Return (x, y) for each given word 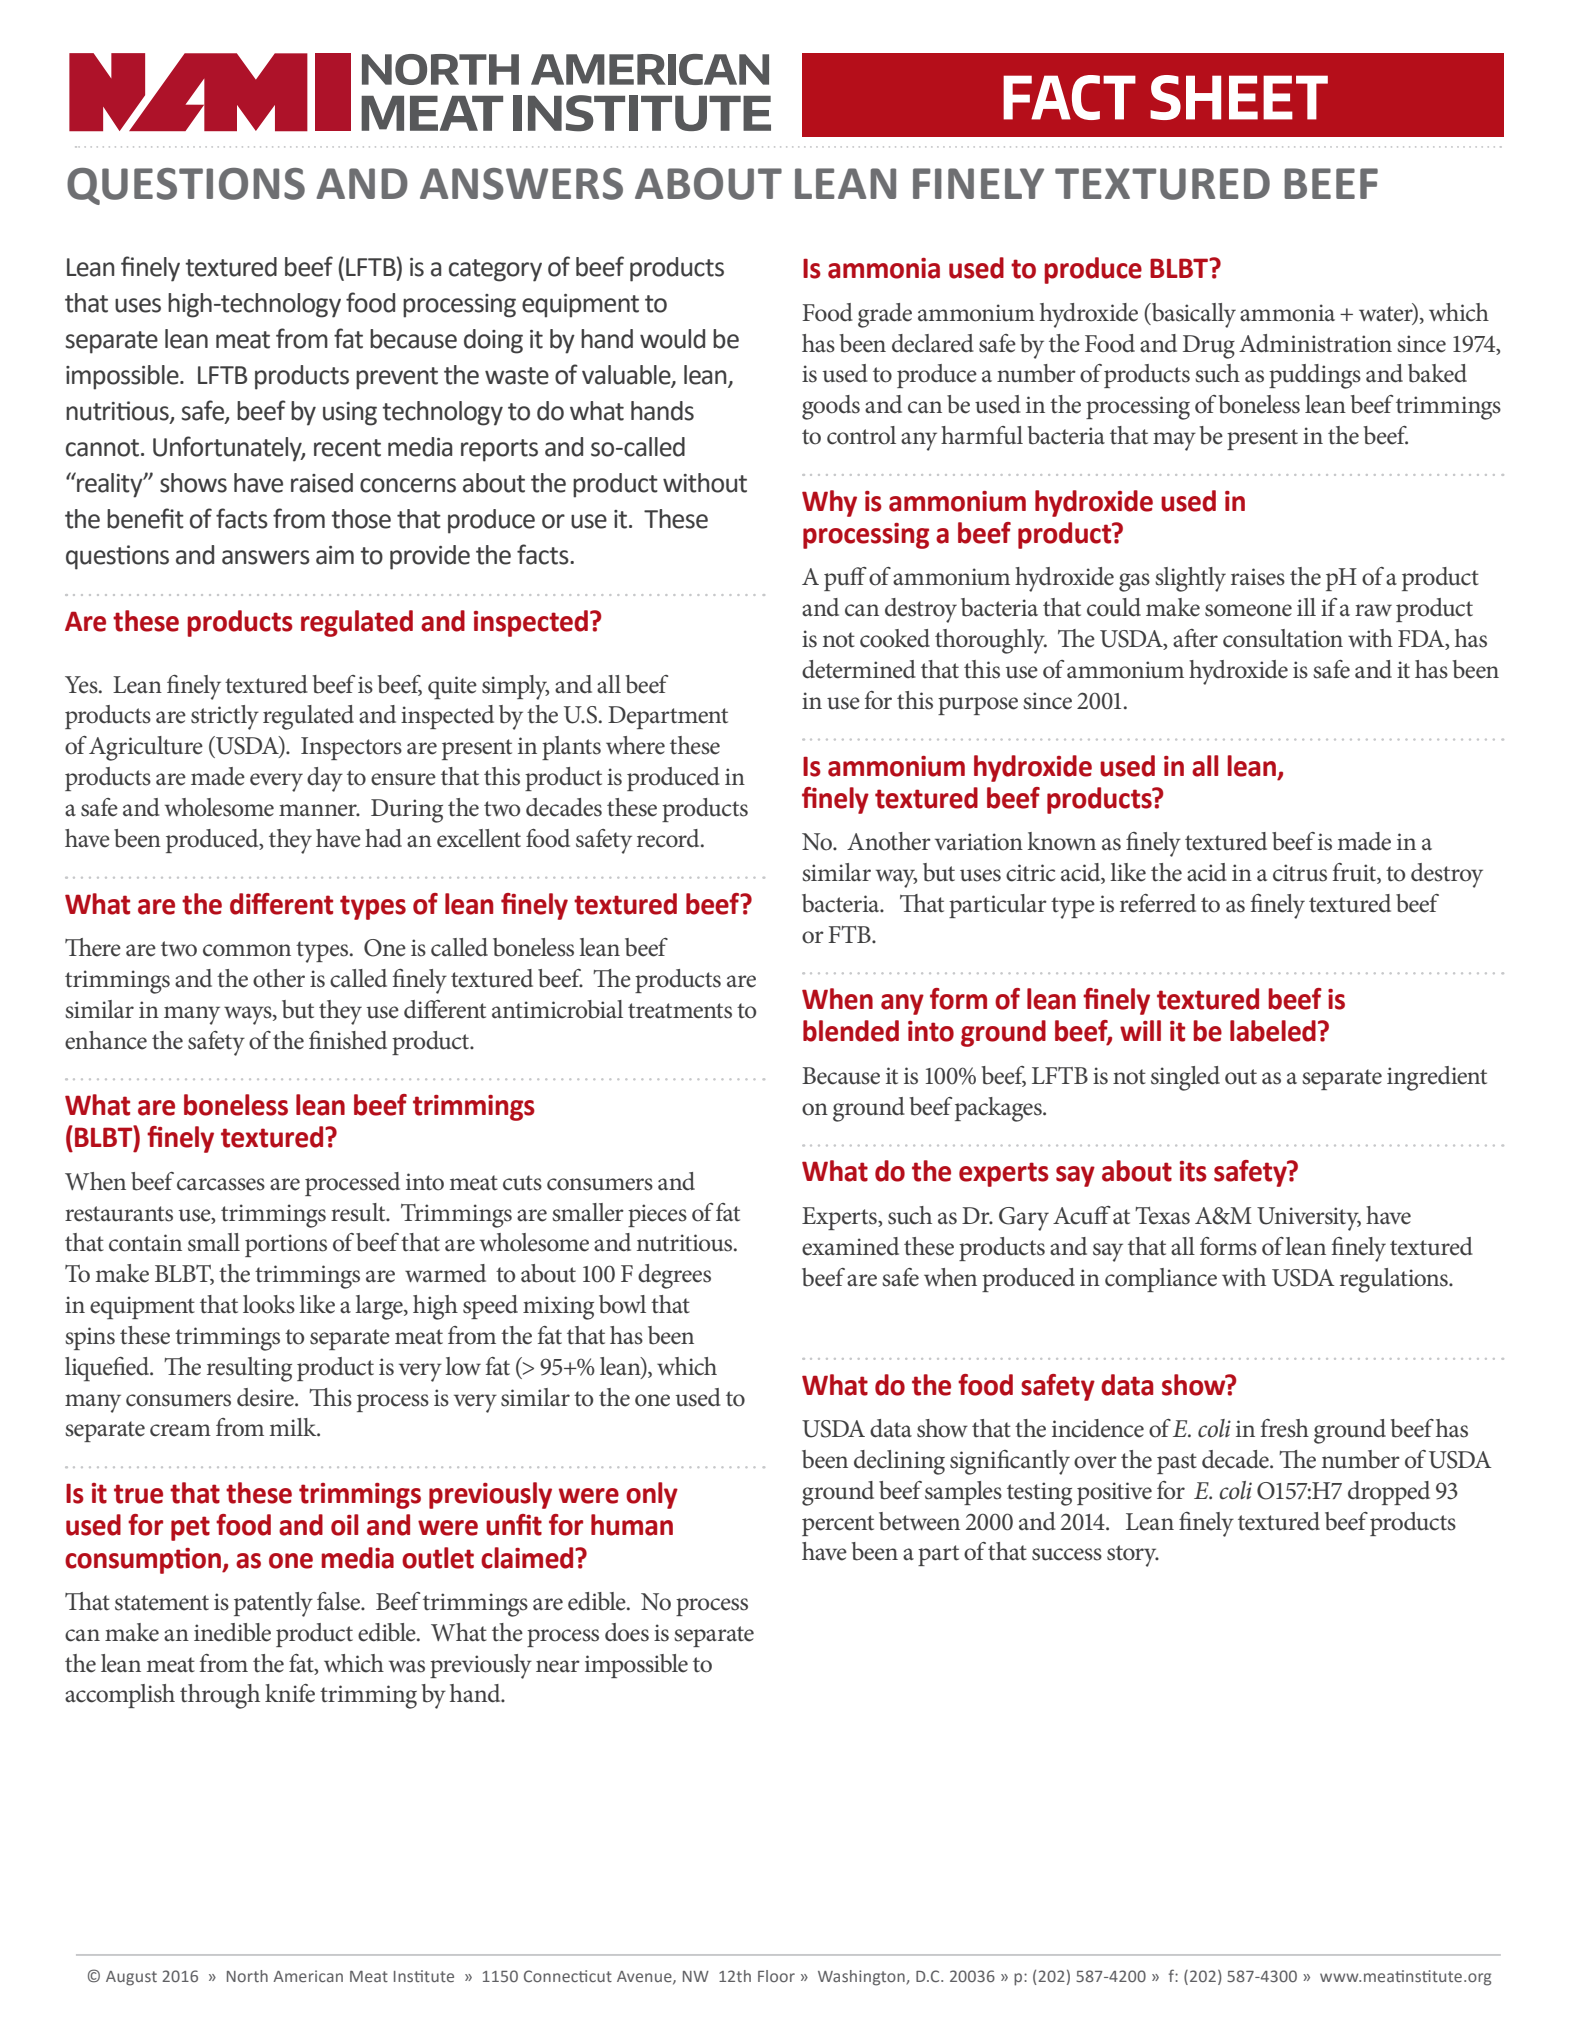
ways (249, 1015)
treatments (680, 1011)
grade (885, 315)
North (247, 1976)
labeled (1273, 1031)
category (495, 270)
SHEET (1239, 97)
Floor (776, 1976)
